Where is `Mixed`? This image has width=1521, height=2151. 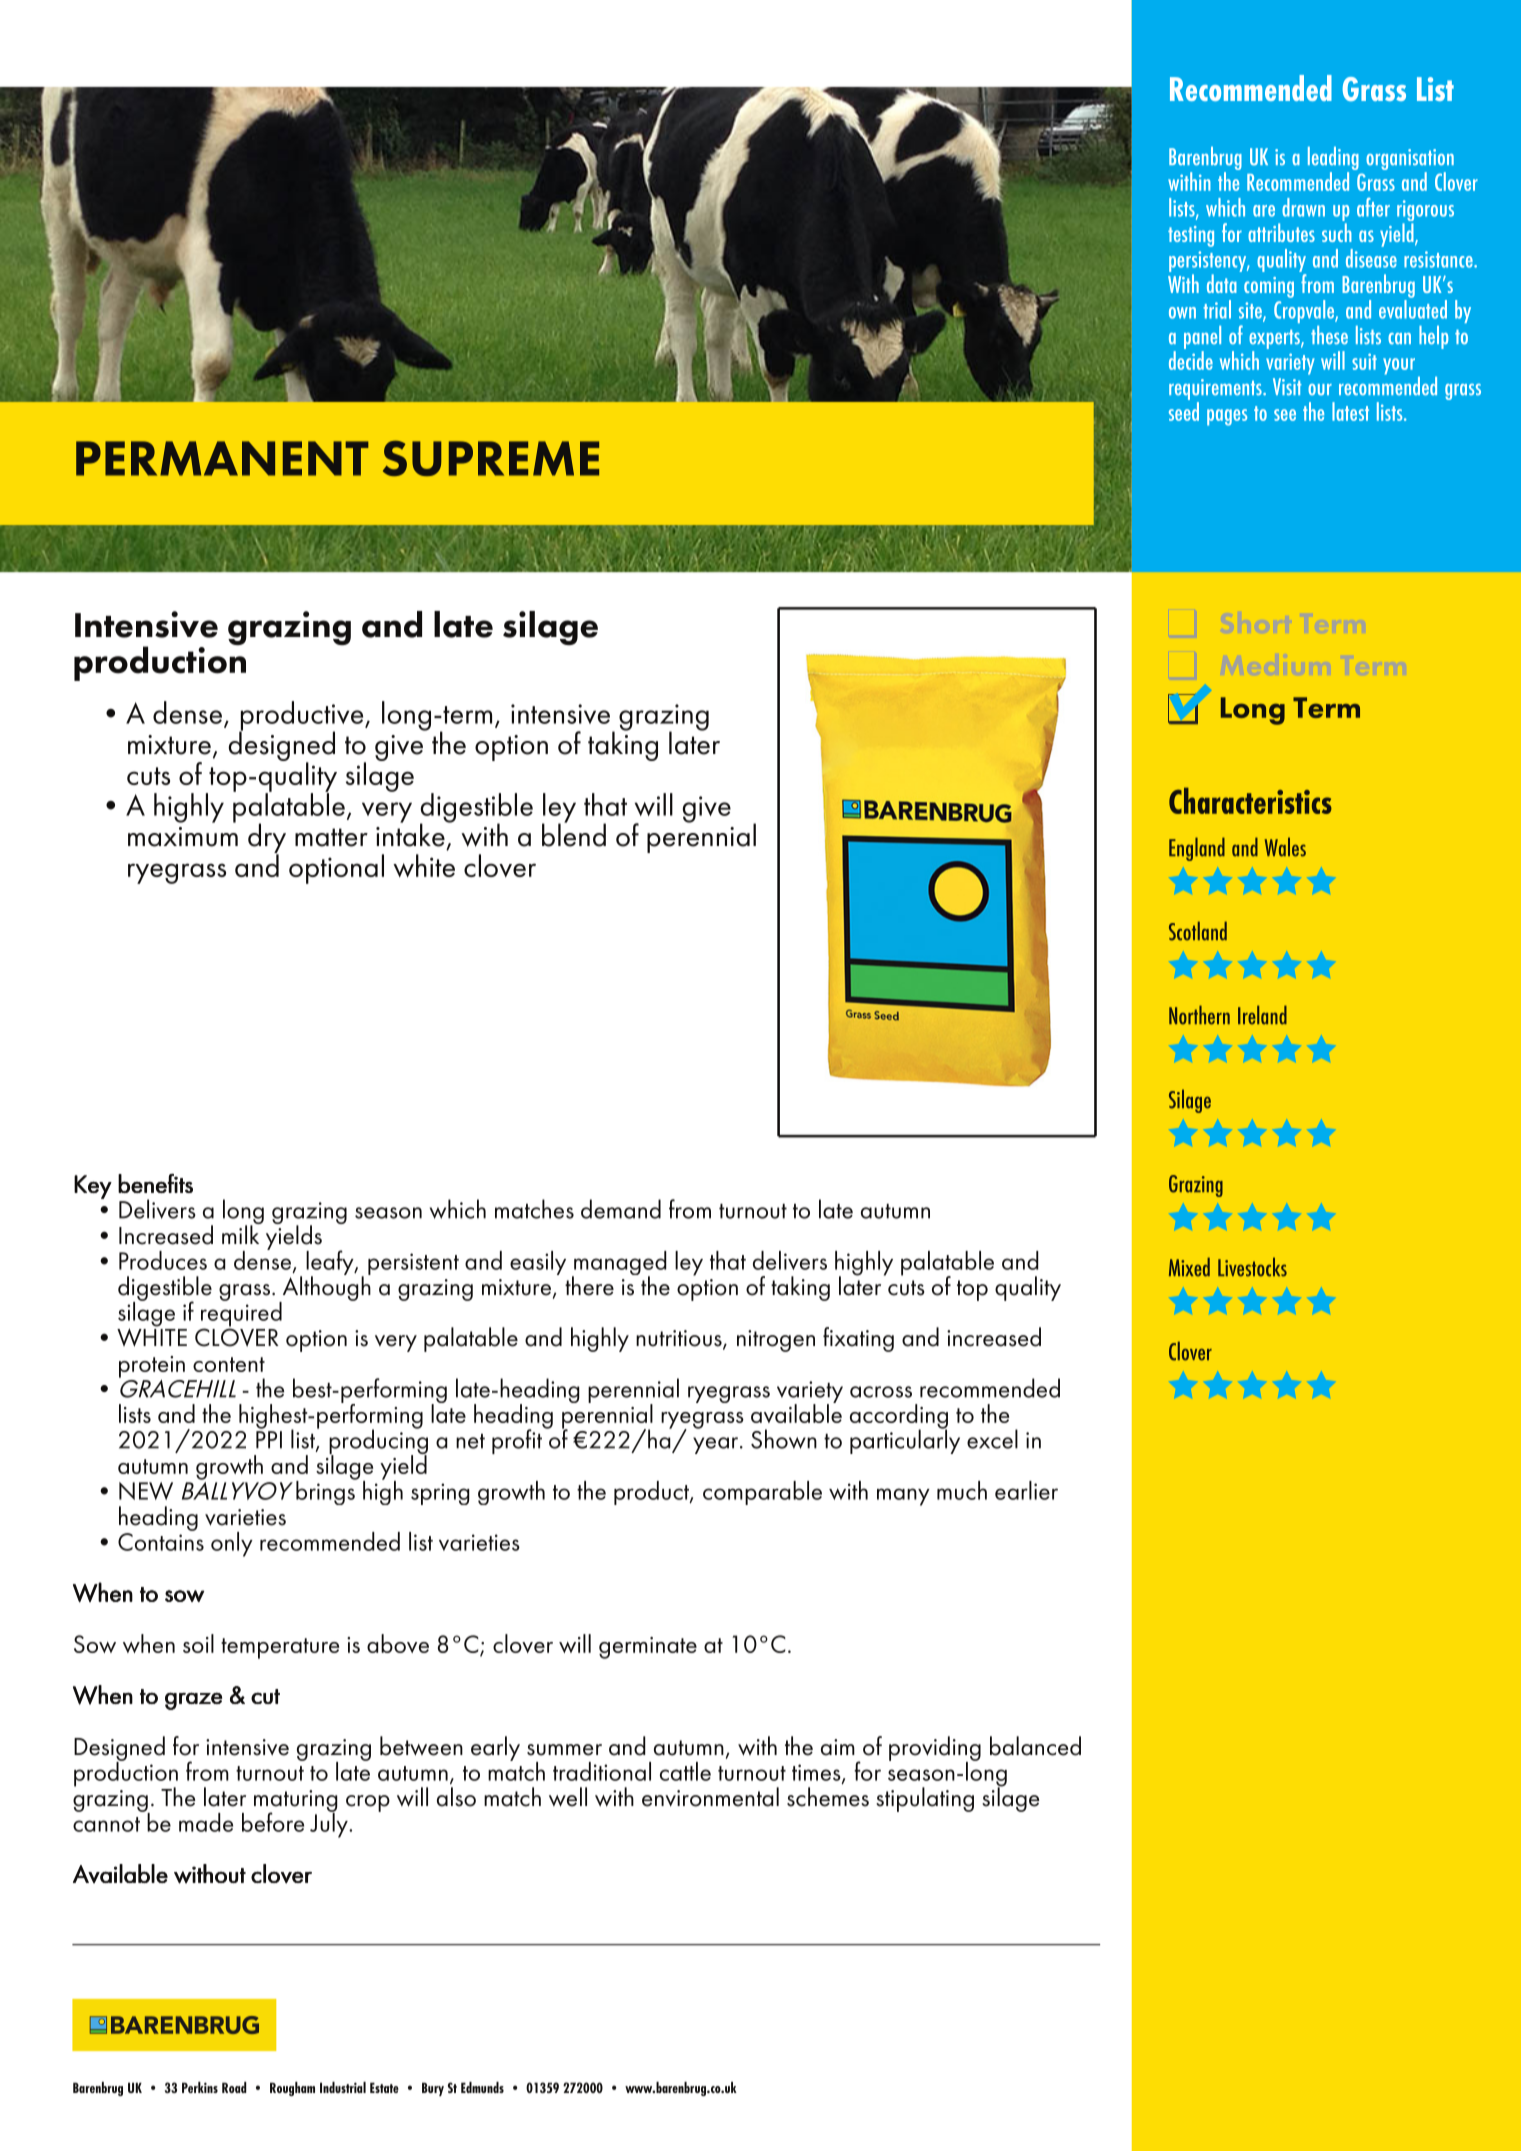 Mixed is located at coordinates (1189, 1267).
